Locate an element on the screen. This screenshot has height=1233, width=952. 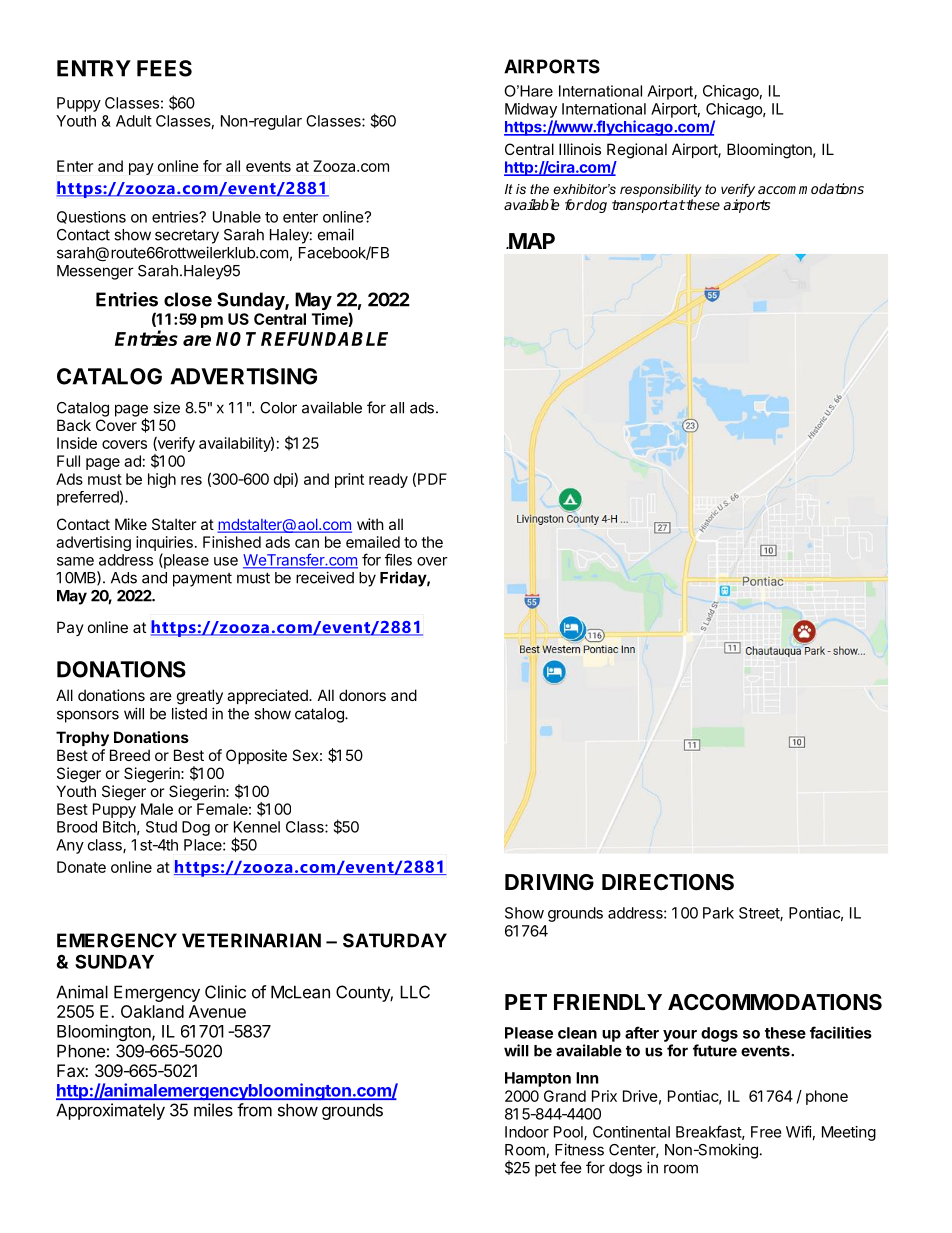
responsibility is located at coordinates (660, 190).
